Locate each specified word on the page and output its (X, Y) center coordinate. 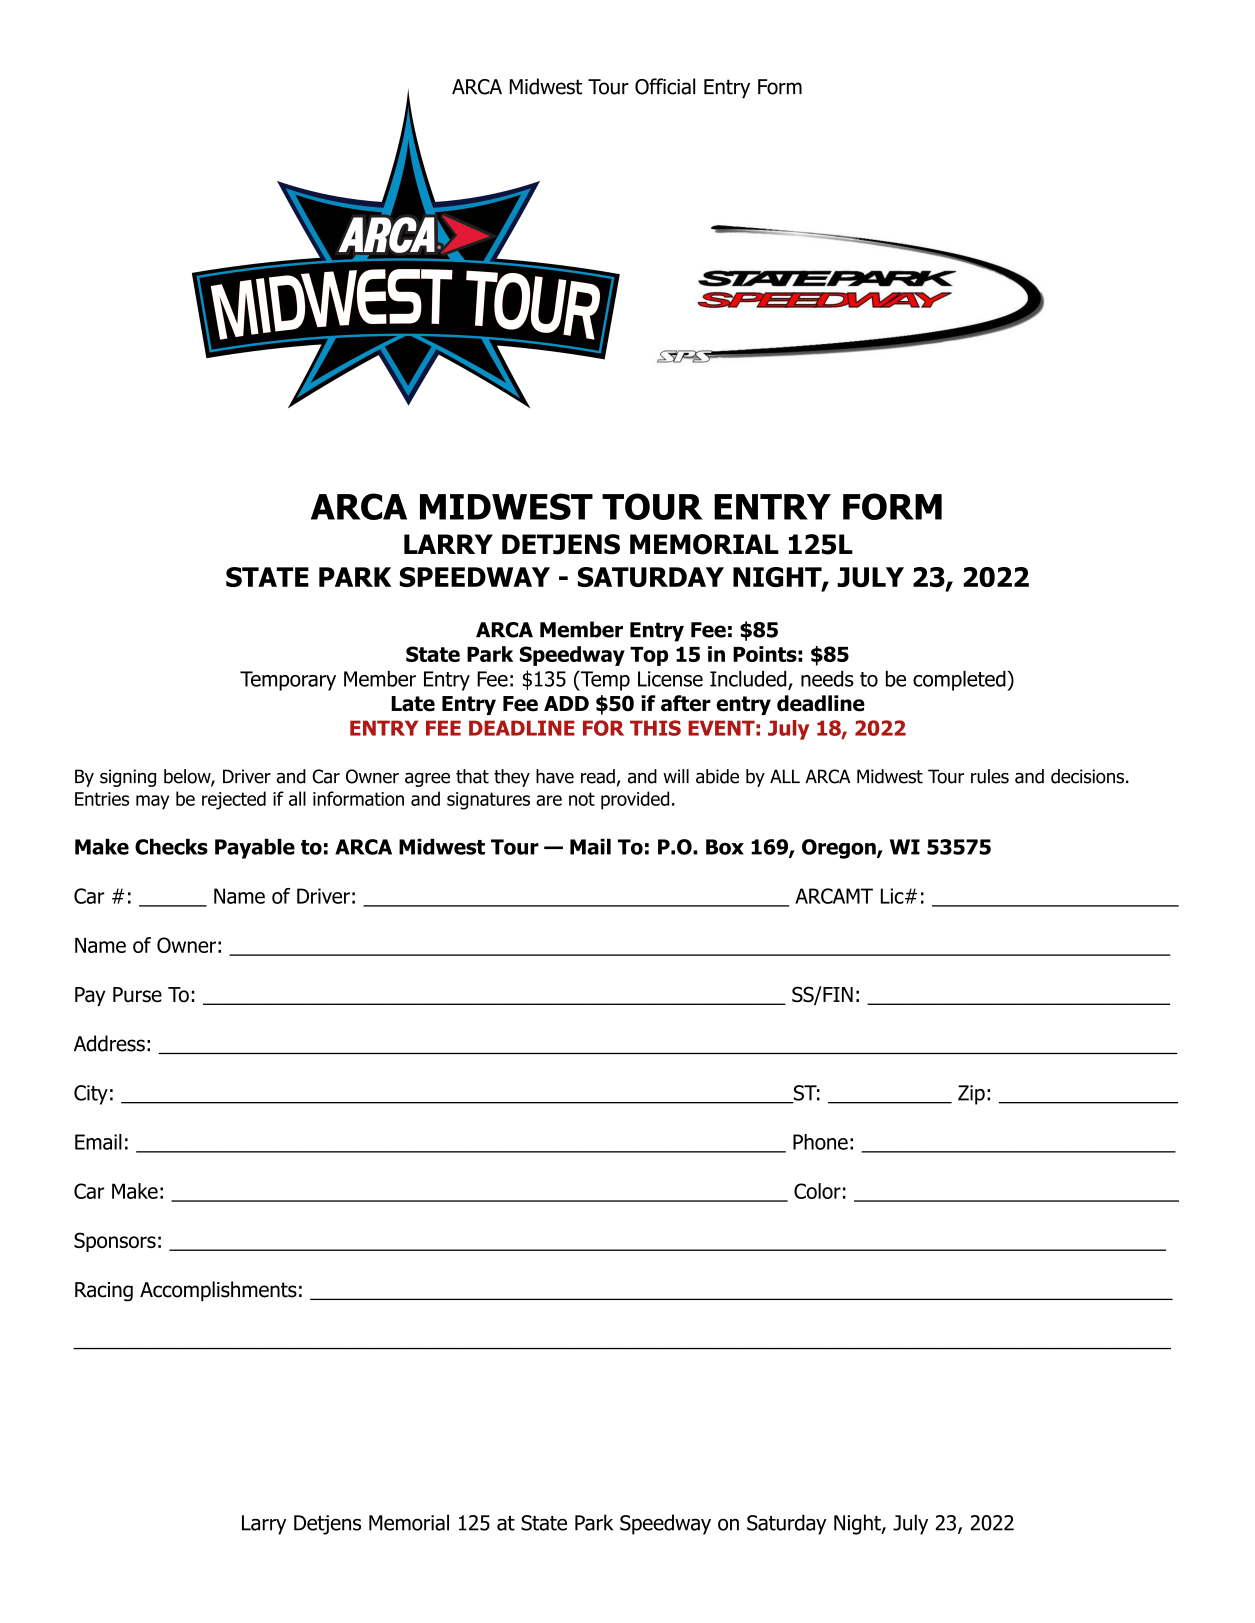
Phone (820, 1142)
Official (665, 86)
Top (649, 656)
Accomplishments (218, 1291)
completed (960, 680)
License (670, 679)
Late (413, 704)
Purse (137, 995)
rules (990, 776)
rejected (234, 800)
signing (128, 778)
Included (749, 679)
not (582, 799)
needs (827, 678)
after (686, 703)
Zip (971, 1095)
